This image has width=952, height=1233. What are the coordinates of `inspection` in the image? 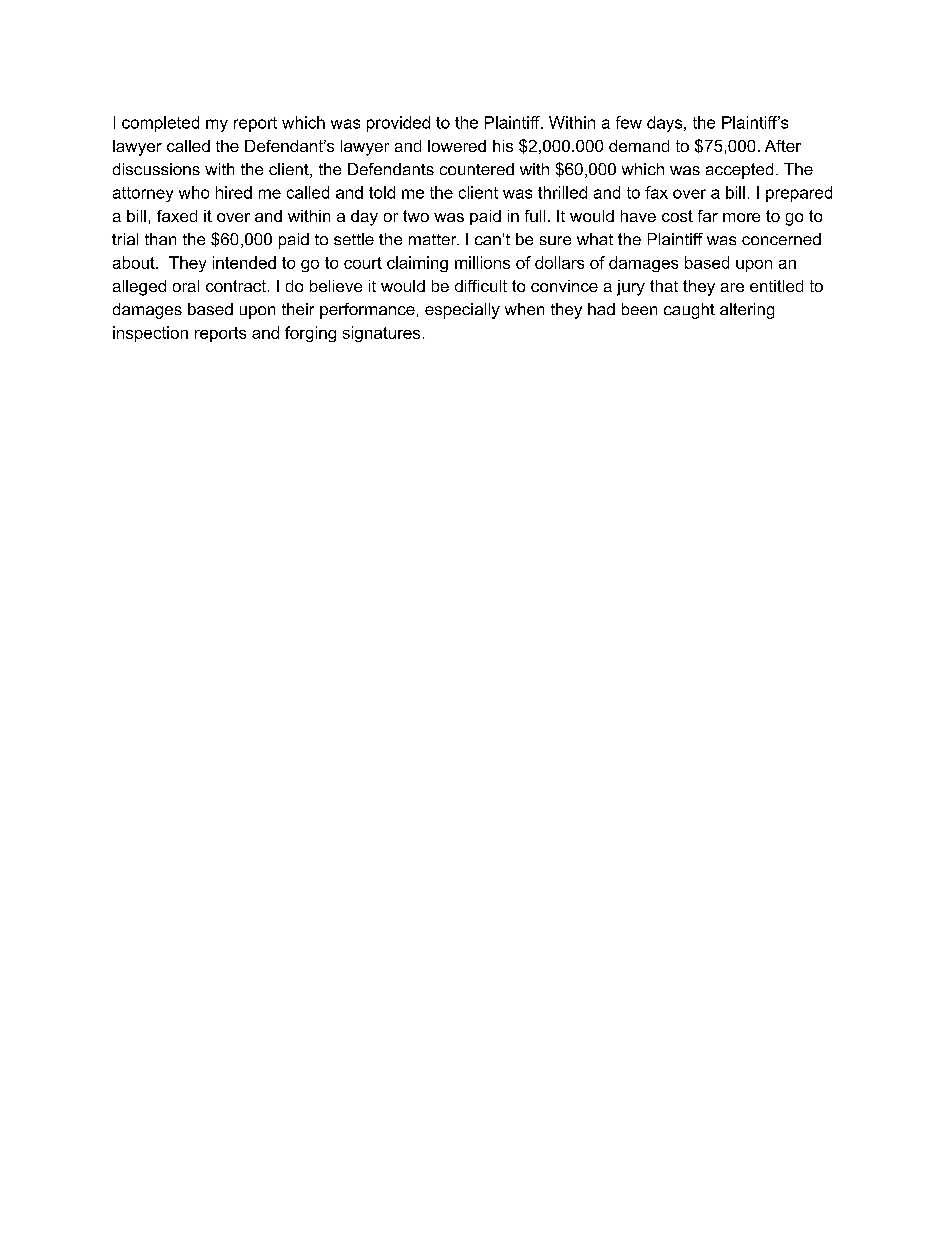 It's located at (150, 334).
